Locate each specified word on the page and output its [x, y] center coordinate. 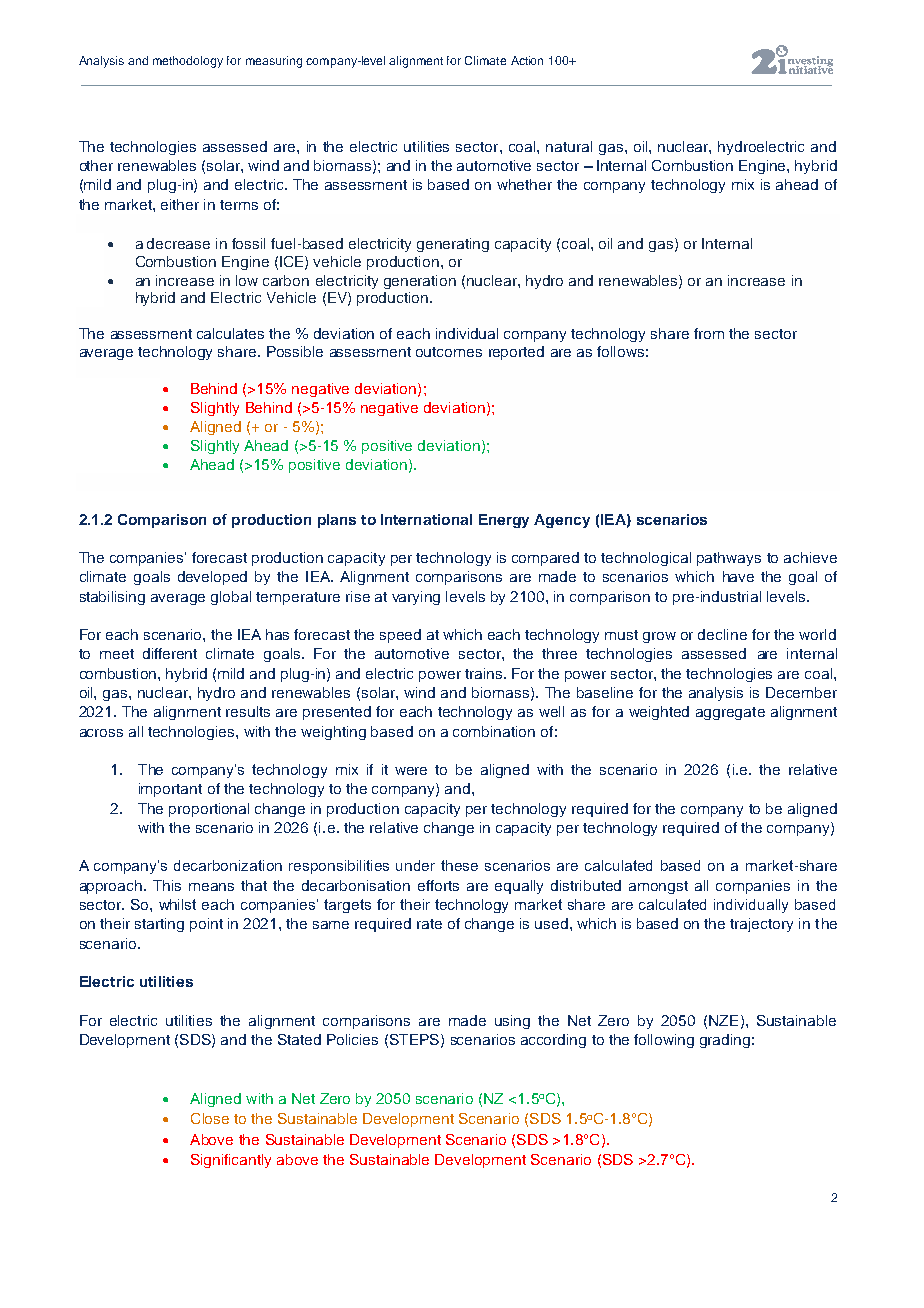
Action [527, 60]
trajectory [761, 925]
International [426, 519]
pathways [729, 559]
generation [420, 282]
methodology [188, 62]
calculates [230, 333]
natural [569, 146]
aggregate [730, 713]
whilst [177, 904]
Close [210, 1118]
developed [212, 578]
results [248, 711]
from [709, 333]
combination [494, 731]
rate [429, 924]
